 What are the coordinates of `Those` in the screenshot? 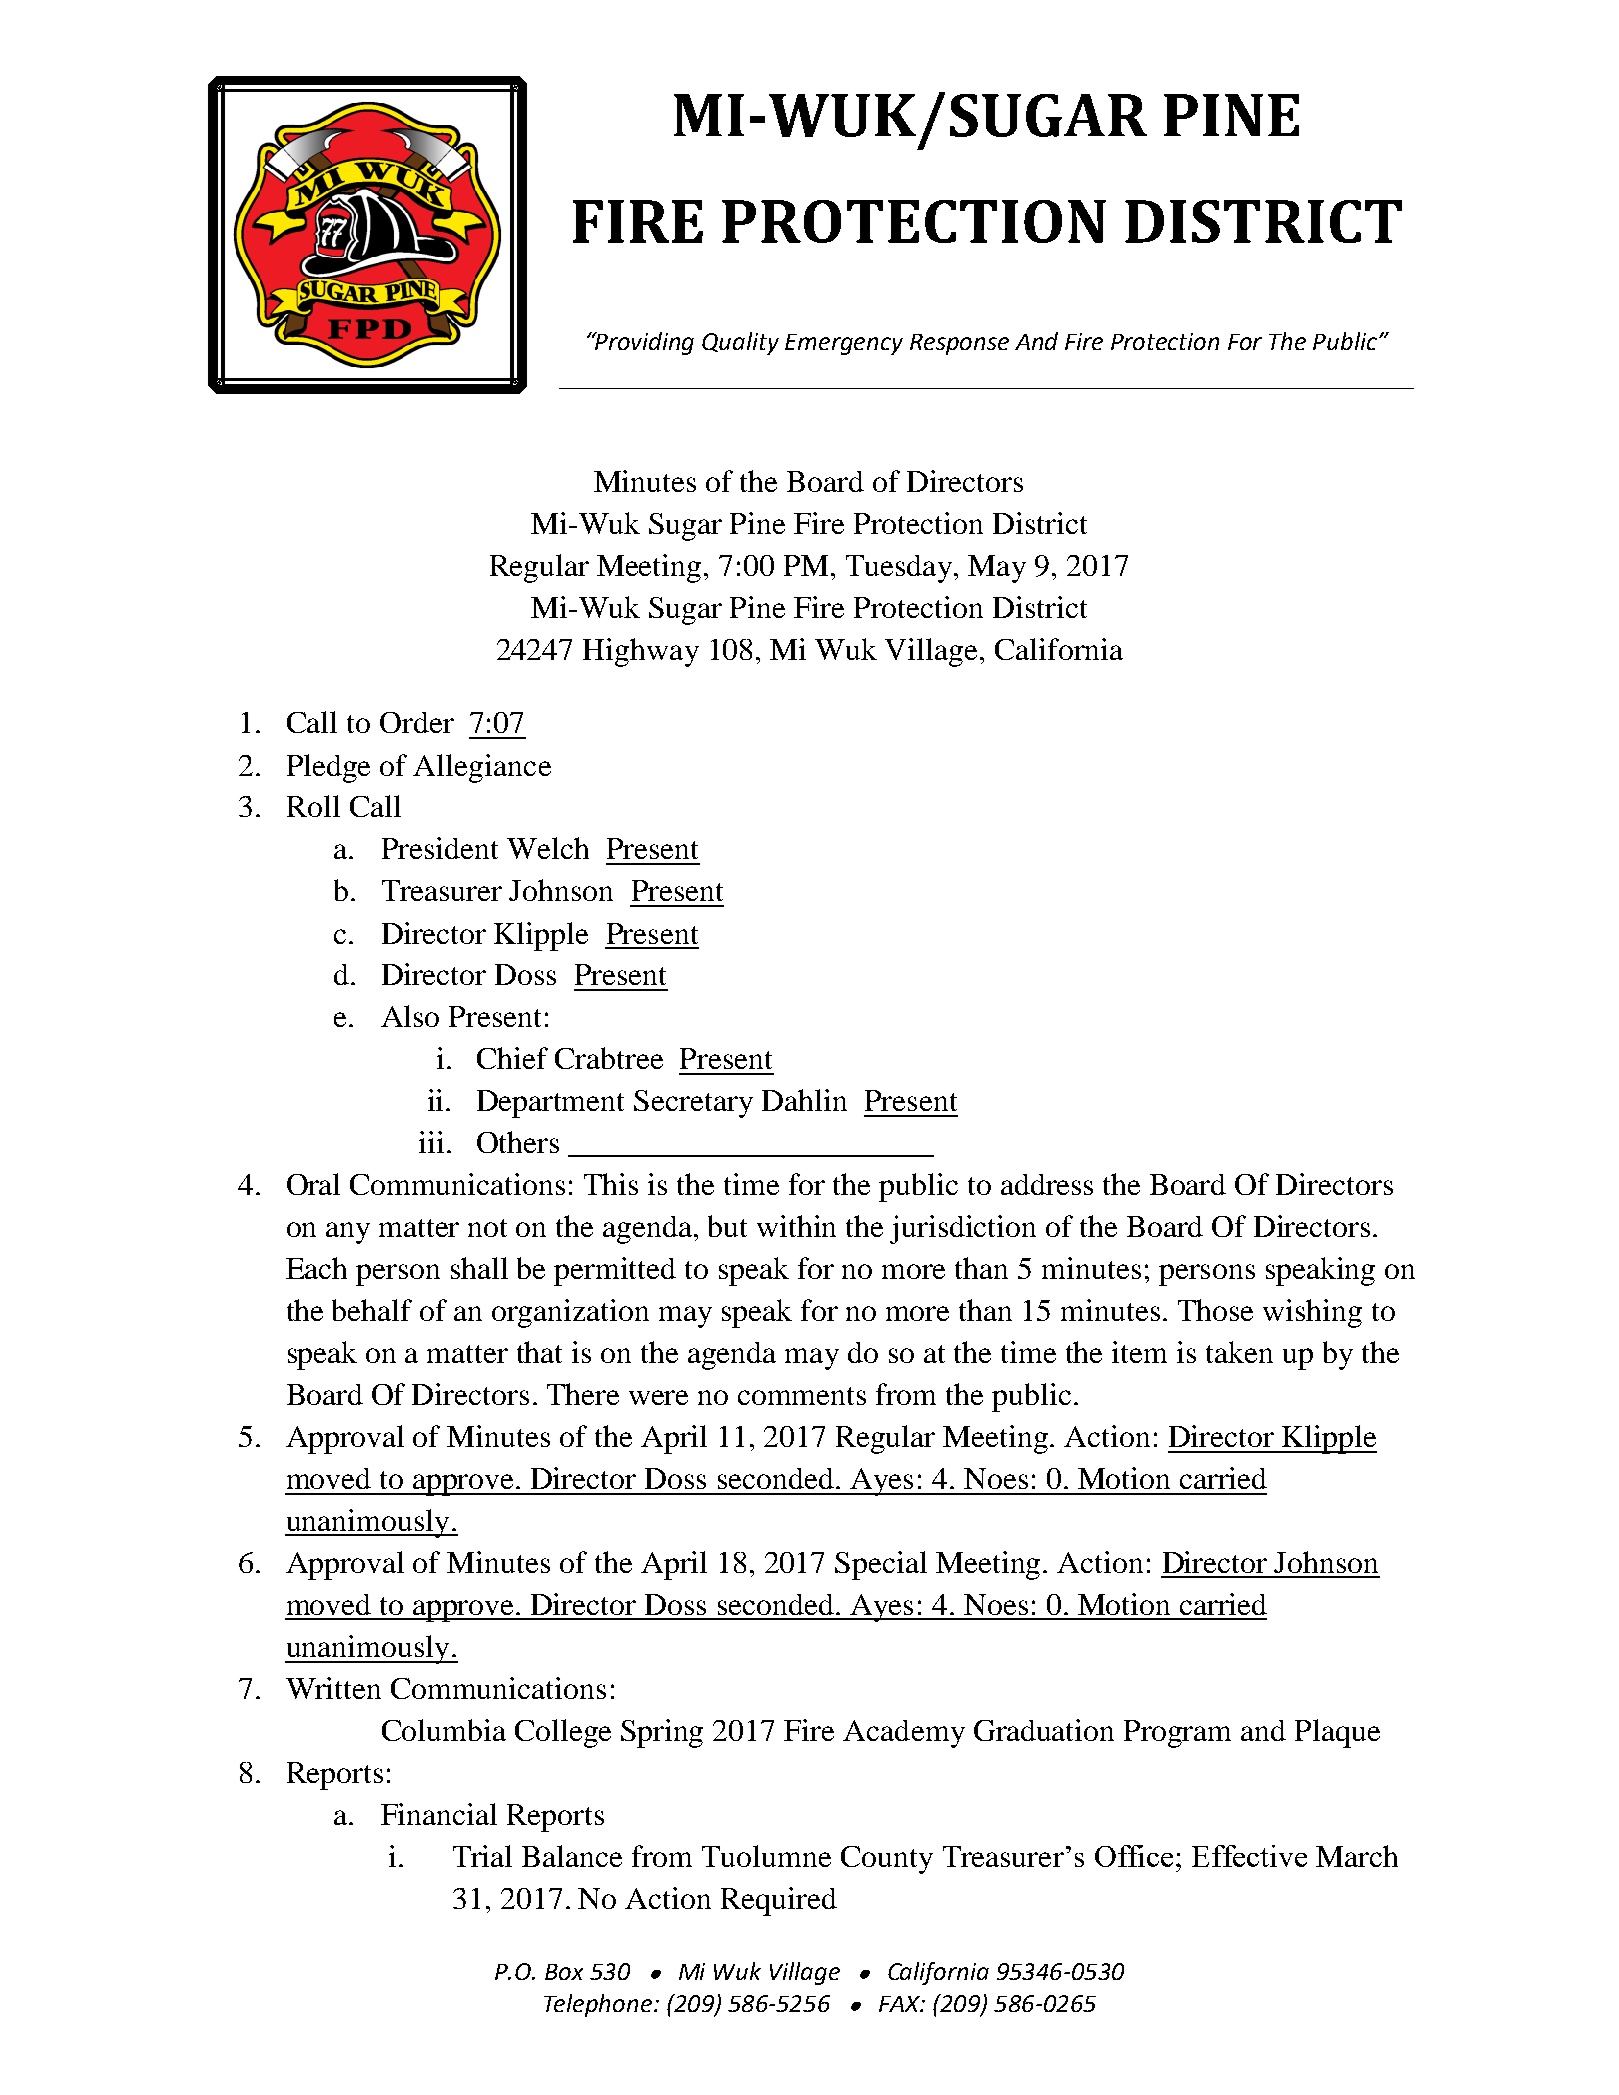 It's located at (1215, 1310).
